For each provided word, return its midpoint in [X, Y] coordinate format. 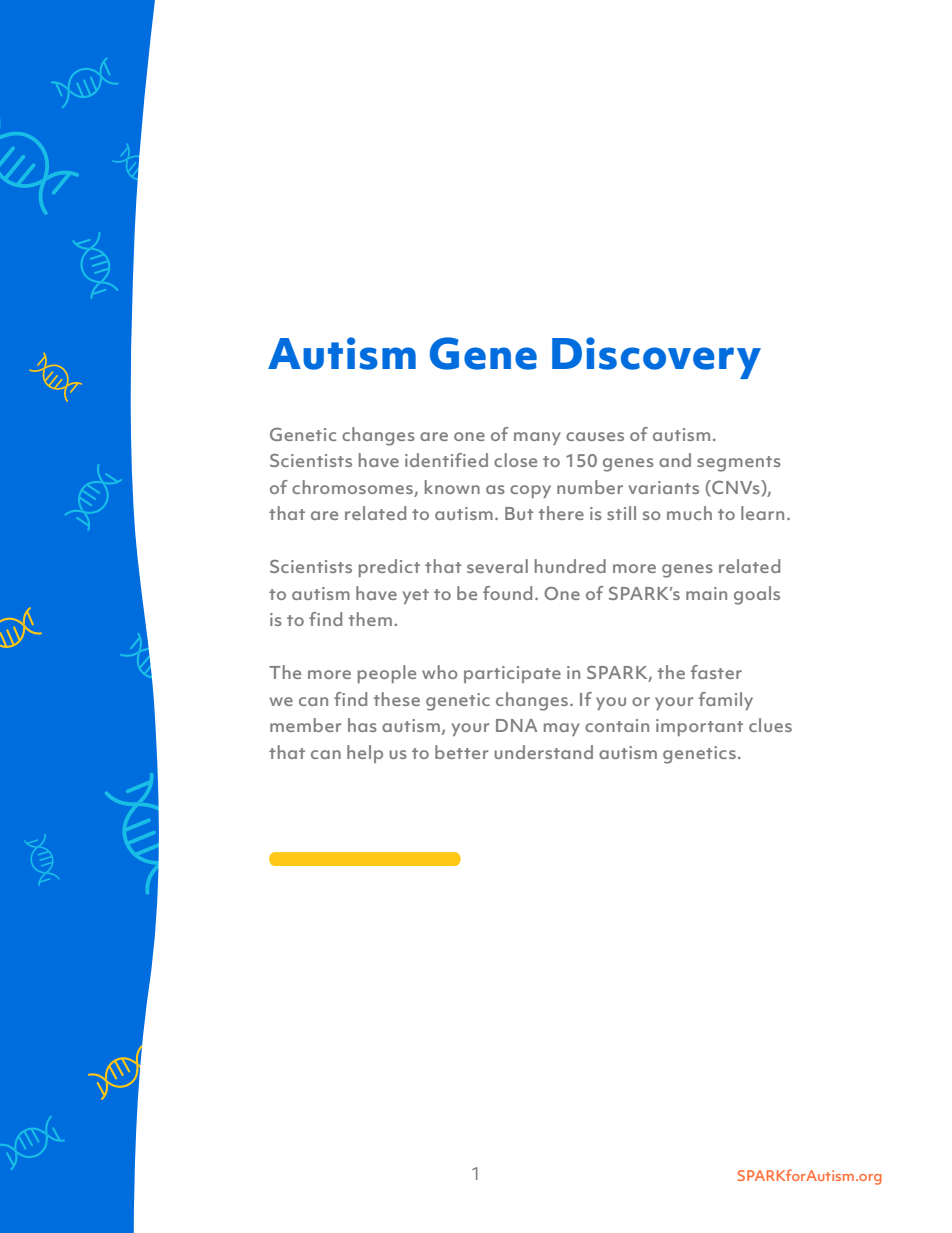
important [699, 727]
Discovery [656, 358]
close [515, 460]
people [387, 674]
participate [512, 674]
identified [446, 460]
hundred [570, 566]
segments [739, 464]
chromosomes [353, 488]
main [706, 593]
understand [543, 752]
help [365, 754]
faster [716, 672]
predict [389, 568]
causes [595, 436]
